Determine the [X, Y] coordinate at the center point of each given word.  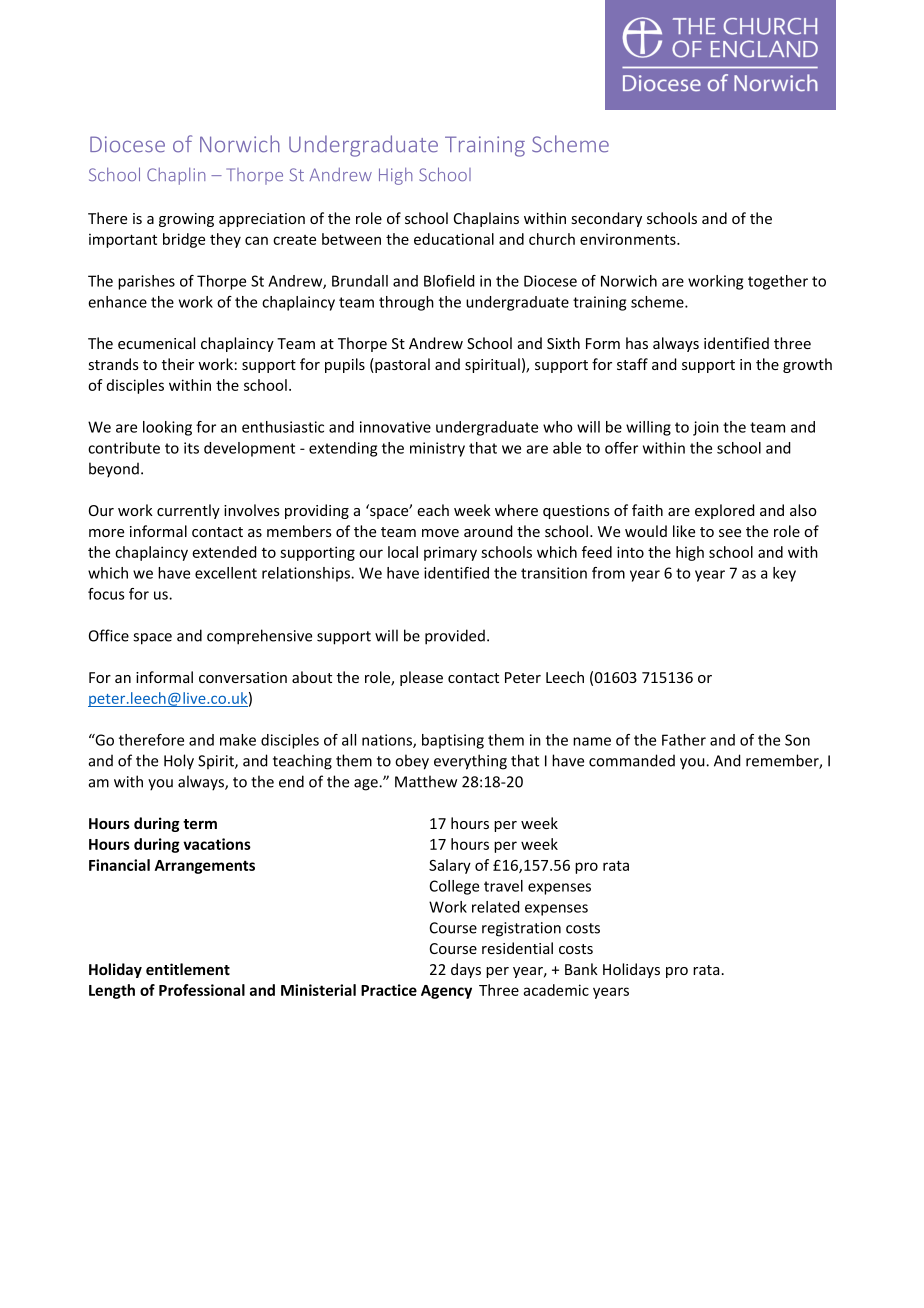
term [200, 824]
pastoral [401, 365]
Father [684, 740]
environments [629, 239]
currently [188, 511]
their [178, 364]
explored [725, 511]
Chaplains [486, 219]
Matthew [426, 781]
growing [186, 220]
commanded [632, 760]
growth [807, 365]
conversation [243, 677]
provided [455, 637]
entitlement [188, 969]
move [440, 533]
